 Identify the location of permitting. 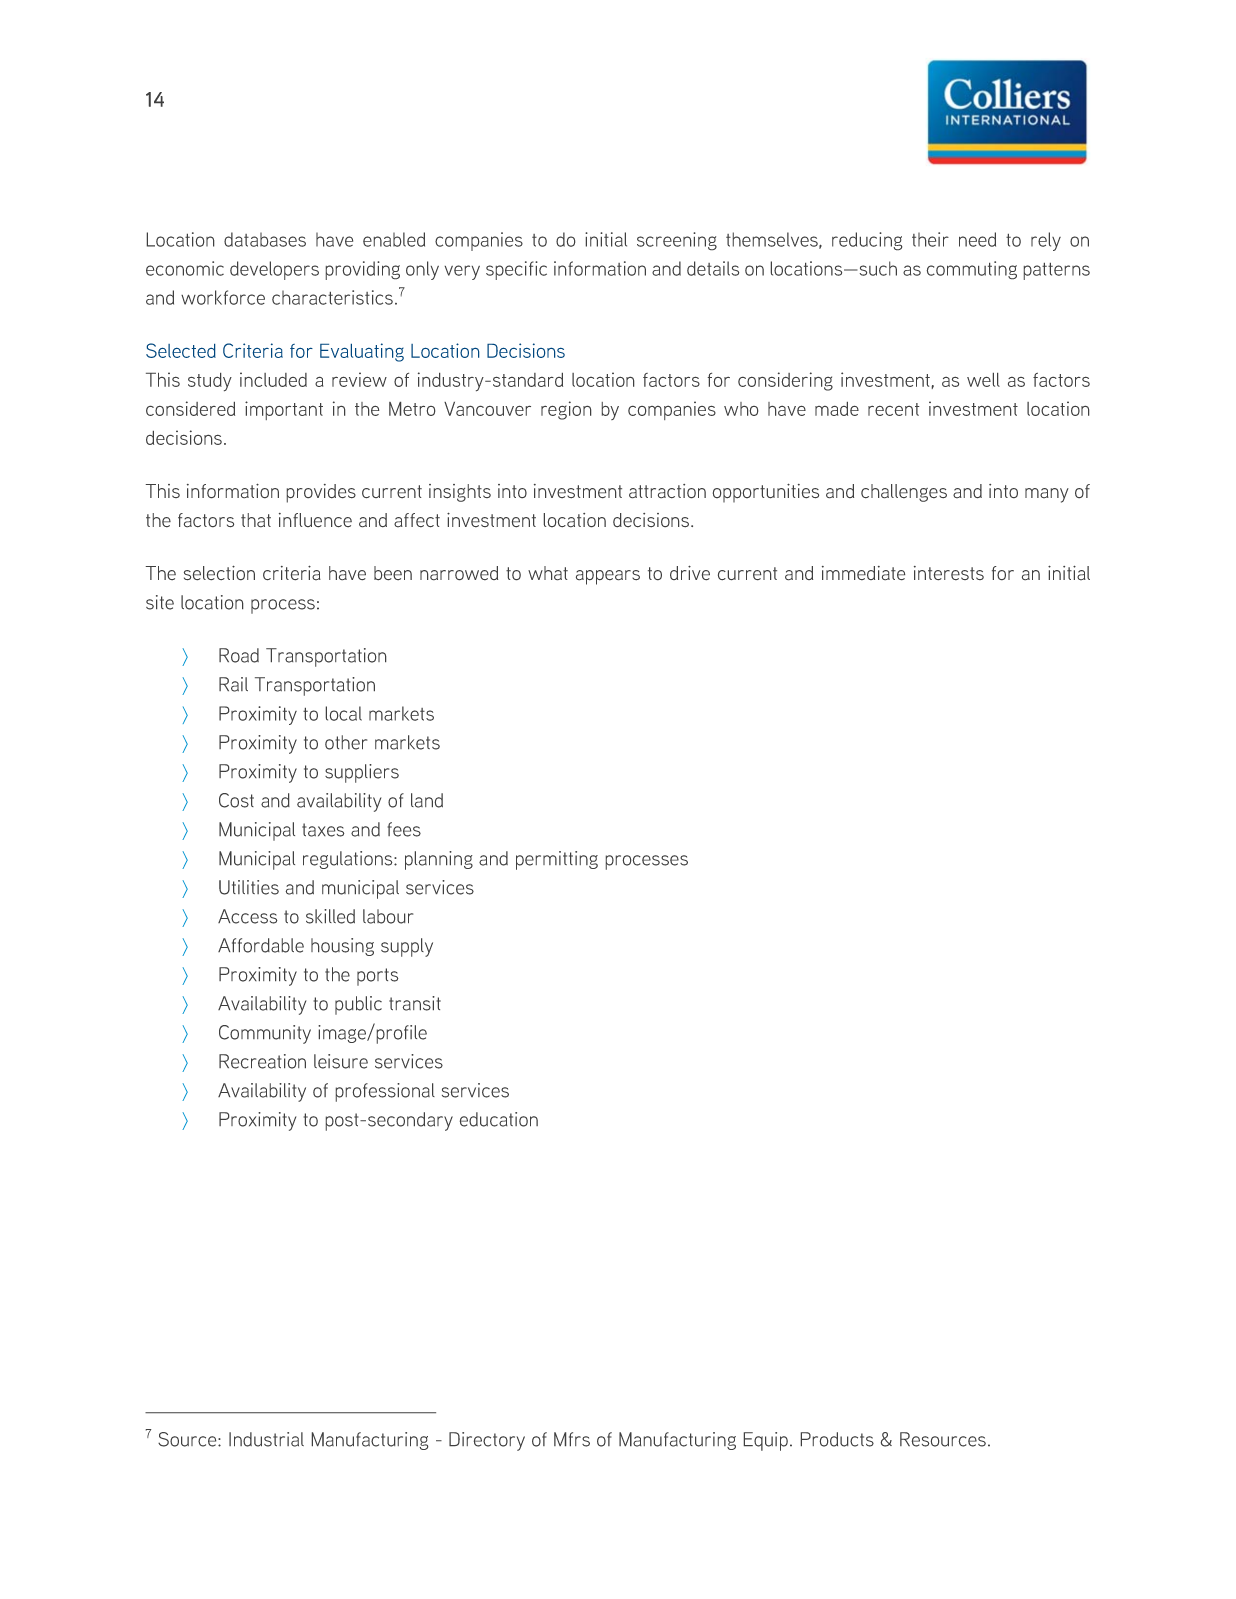
(557, 860).
